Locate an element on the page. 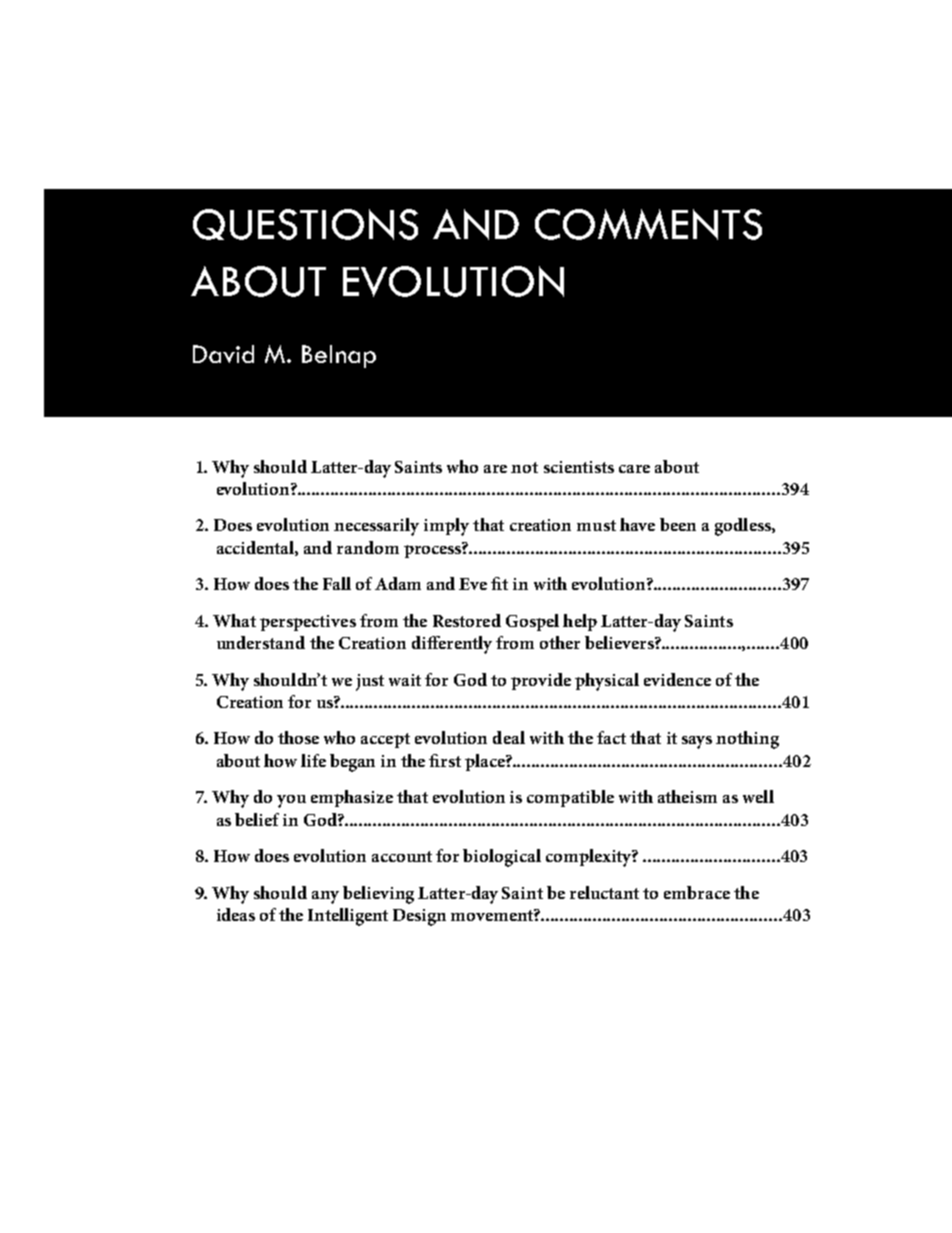 The width and height of the page is (952, 1233). care is located at coordinates (634, 469).
